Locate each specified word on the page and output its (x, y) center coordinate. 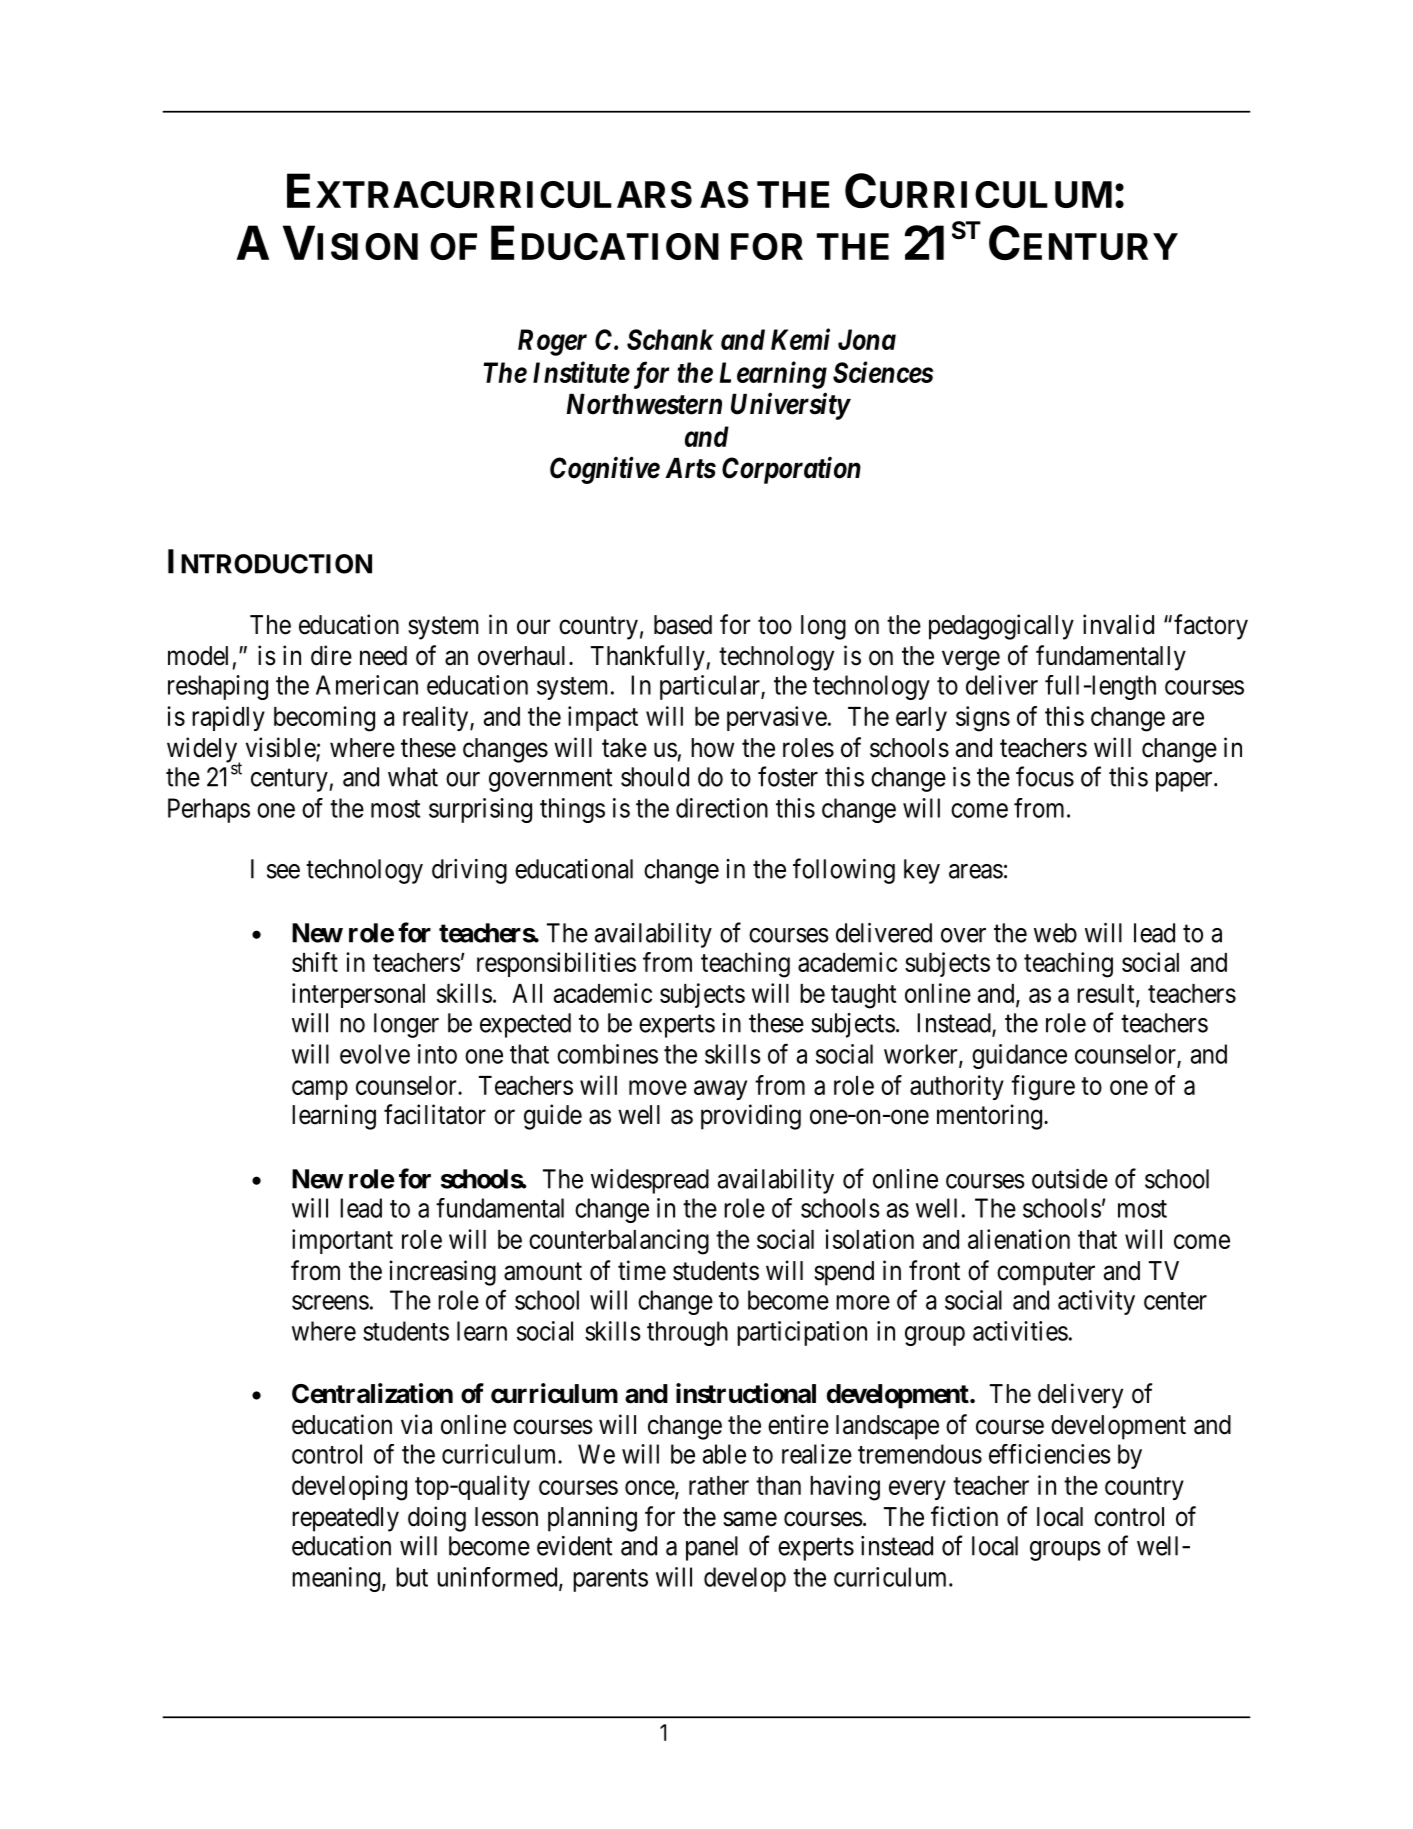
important (342, 1241)
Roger (552, 342)
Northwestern (644, 404)
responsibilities (556, 964)
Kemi (800, 339)
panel (712, 1548)
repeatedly (345, 1519)
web (1055, 933)
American (367, 685)
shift (315, 962)
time (642, 1270)
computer (1046, 1274)
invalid (1118, 624)
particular (711, 687)
